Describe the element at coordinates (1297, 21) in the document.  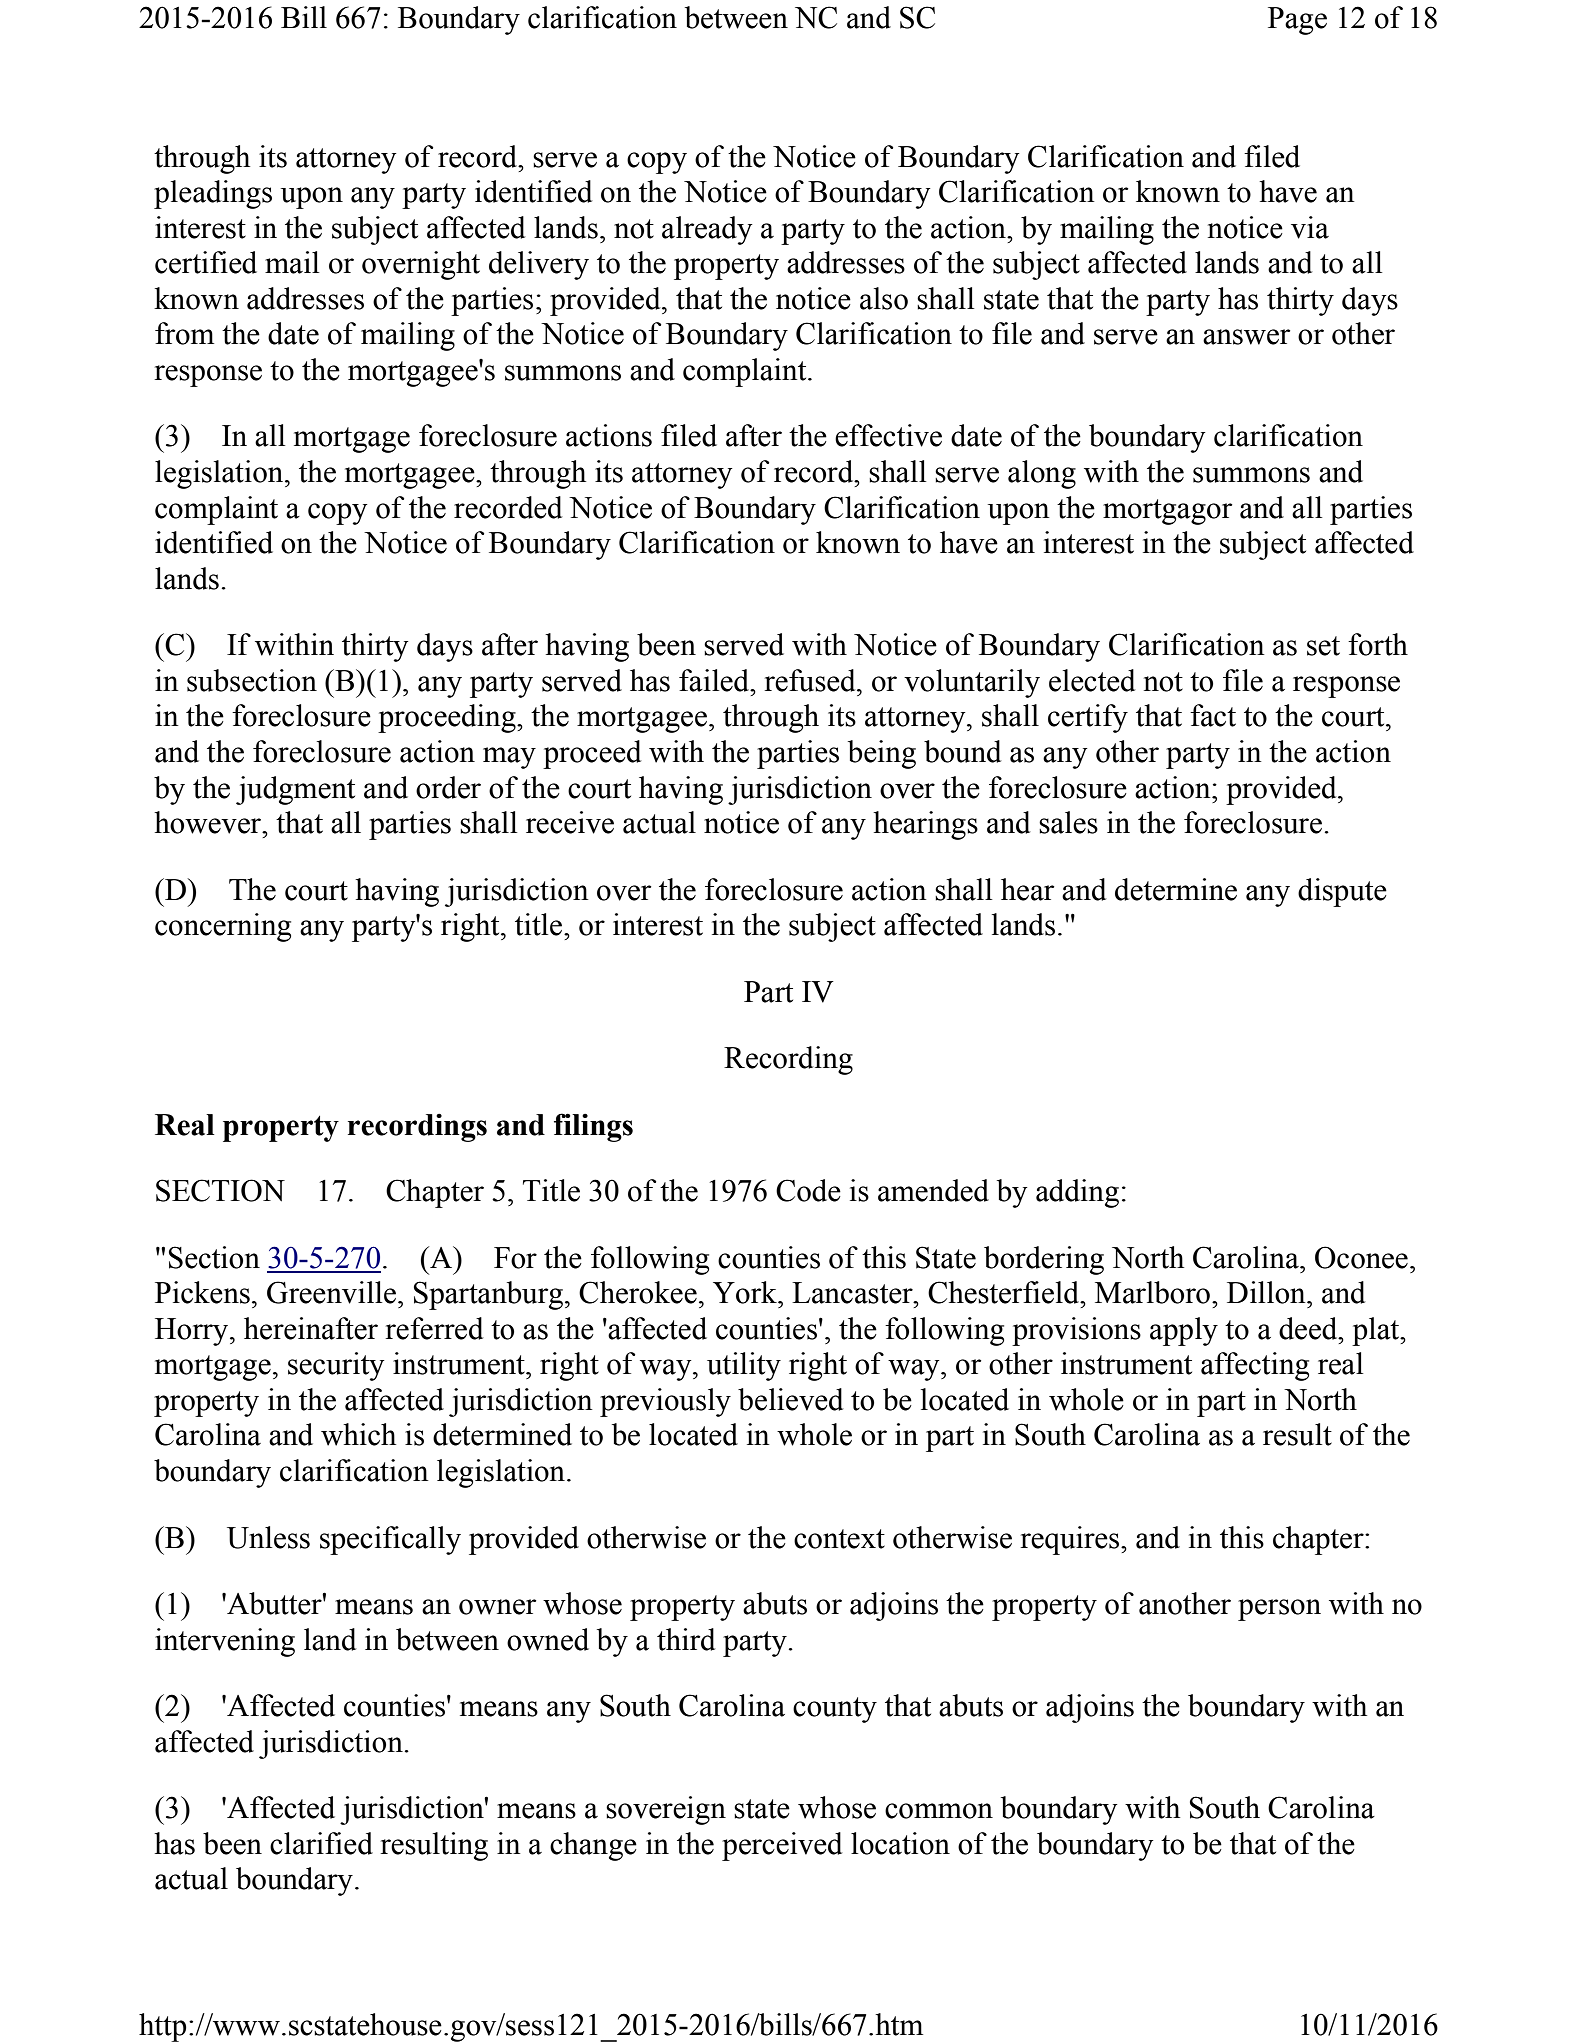
I see `Page` at that location.
